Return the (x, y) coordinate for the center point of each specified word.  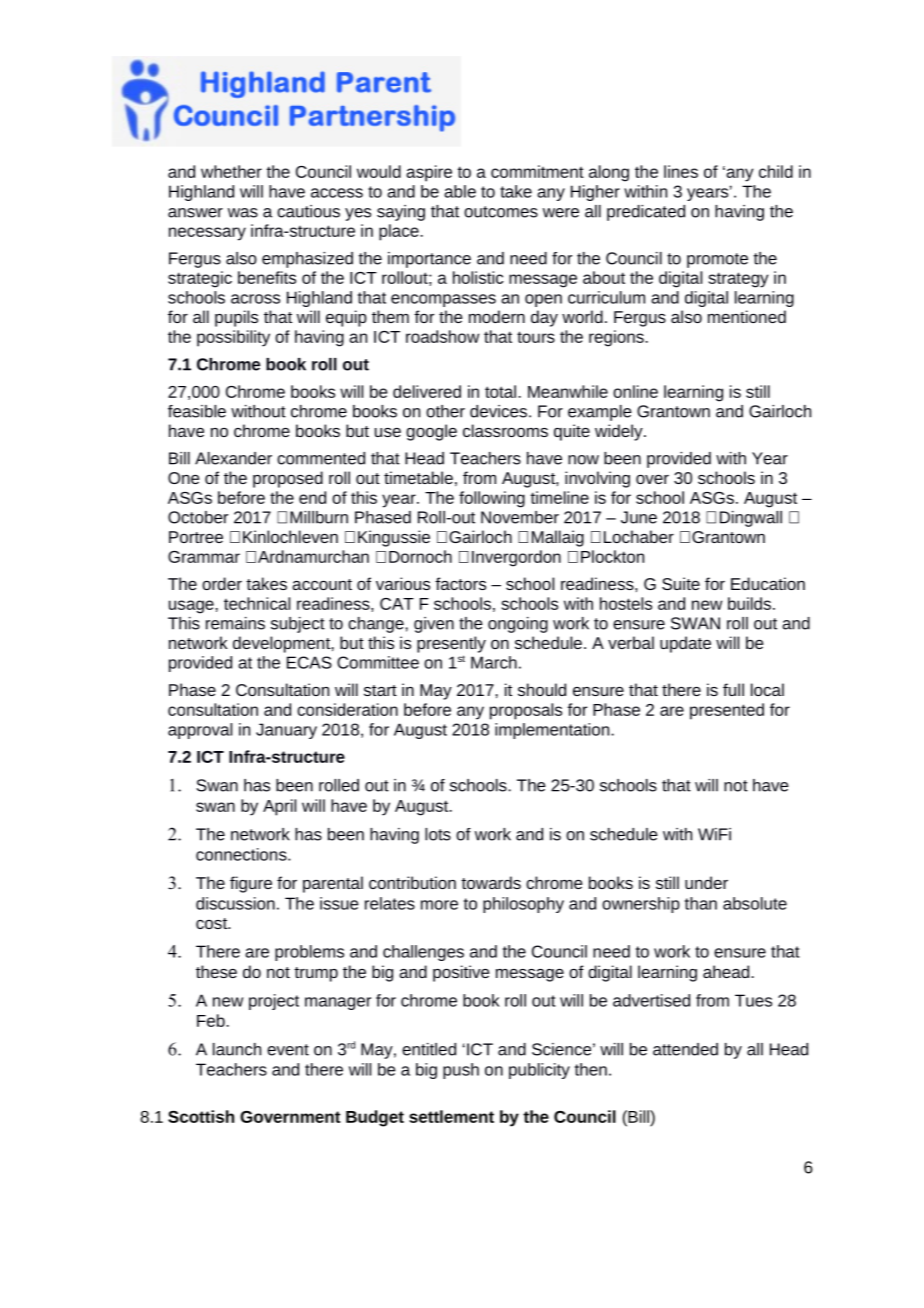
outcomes (501, 212)
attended (685, 1049)
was (243, 213)
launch (237, 1049)
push (461, 1071)
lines (681, 171)
